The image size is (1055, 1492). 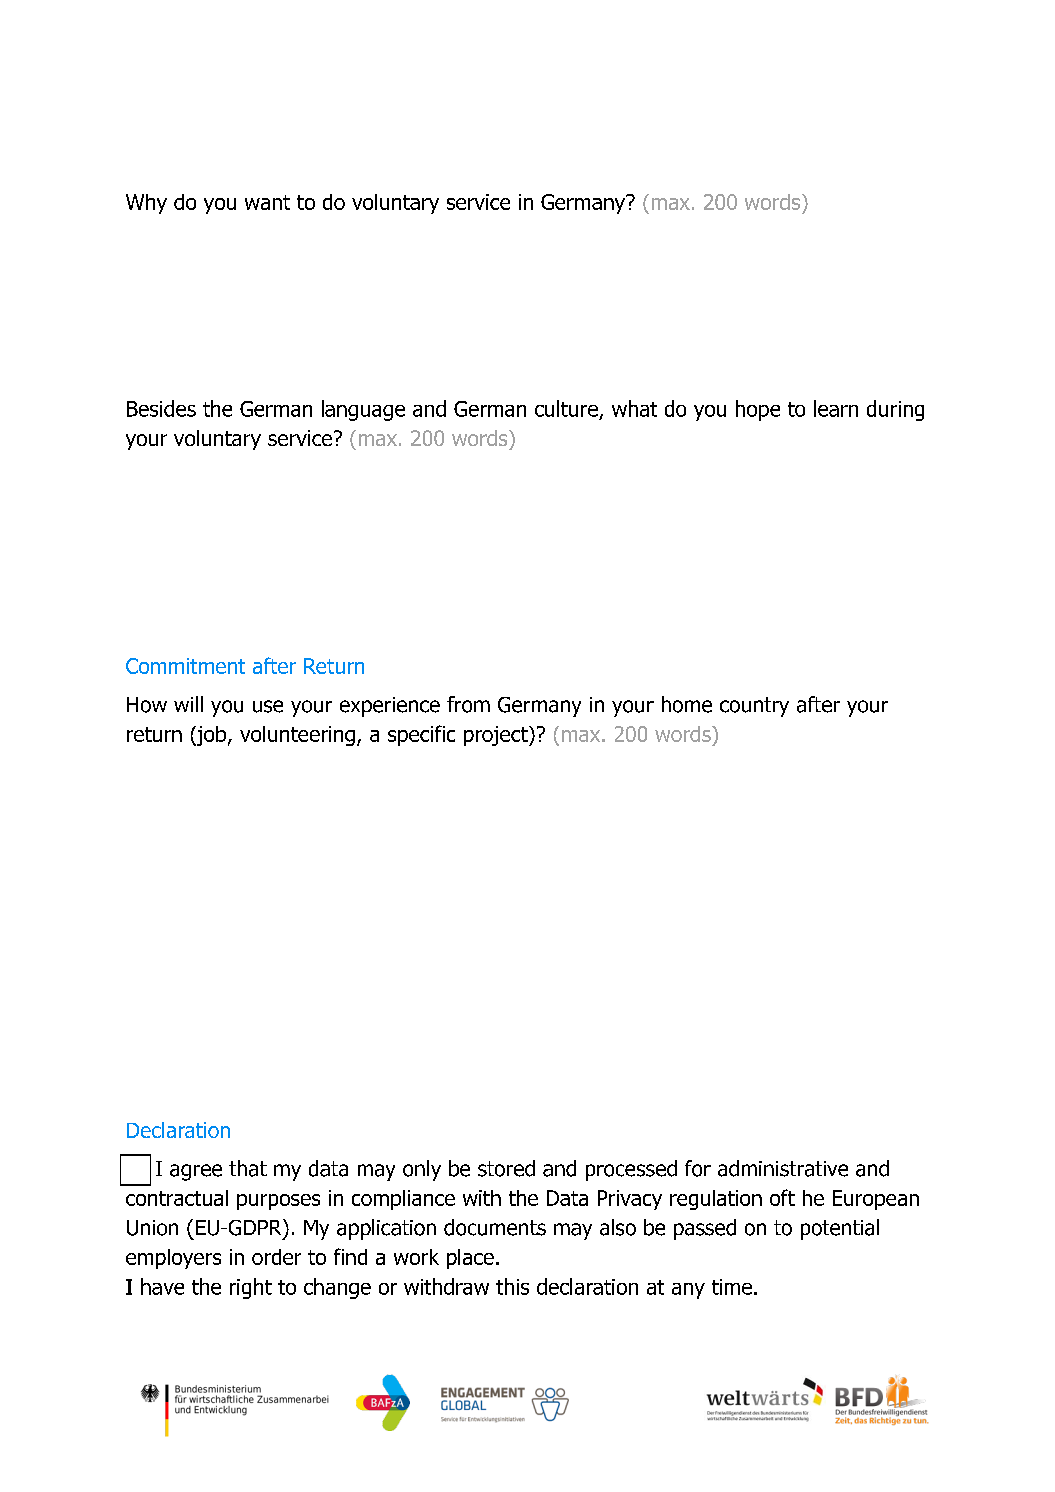 I want to click on want, so click(x=267, y=202).
